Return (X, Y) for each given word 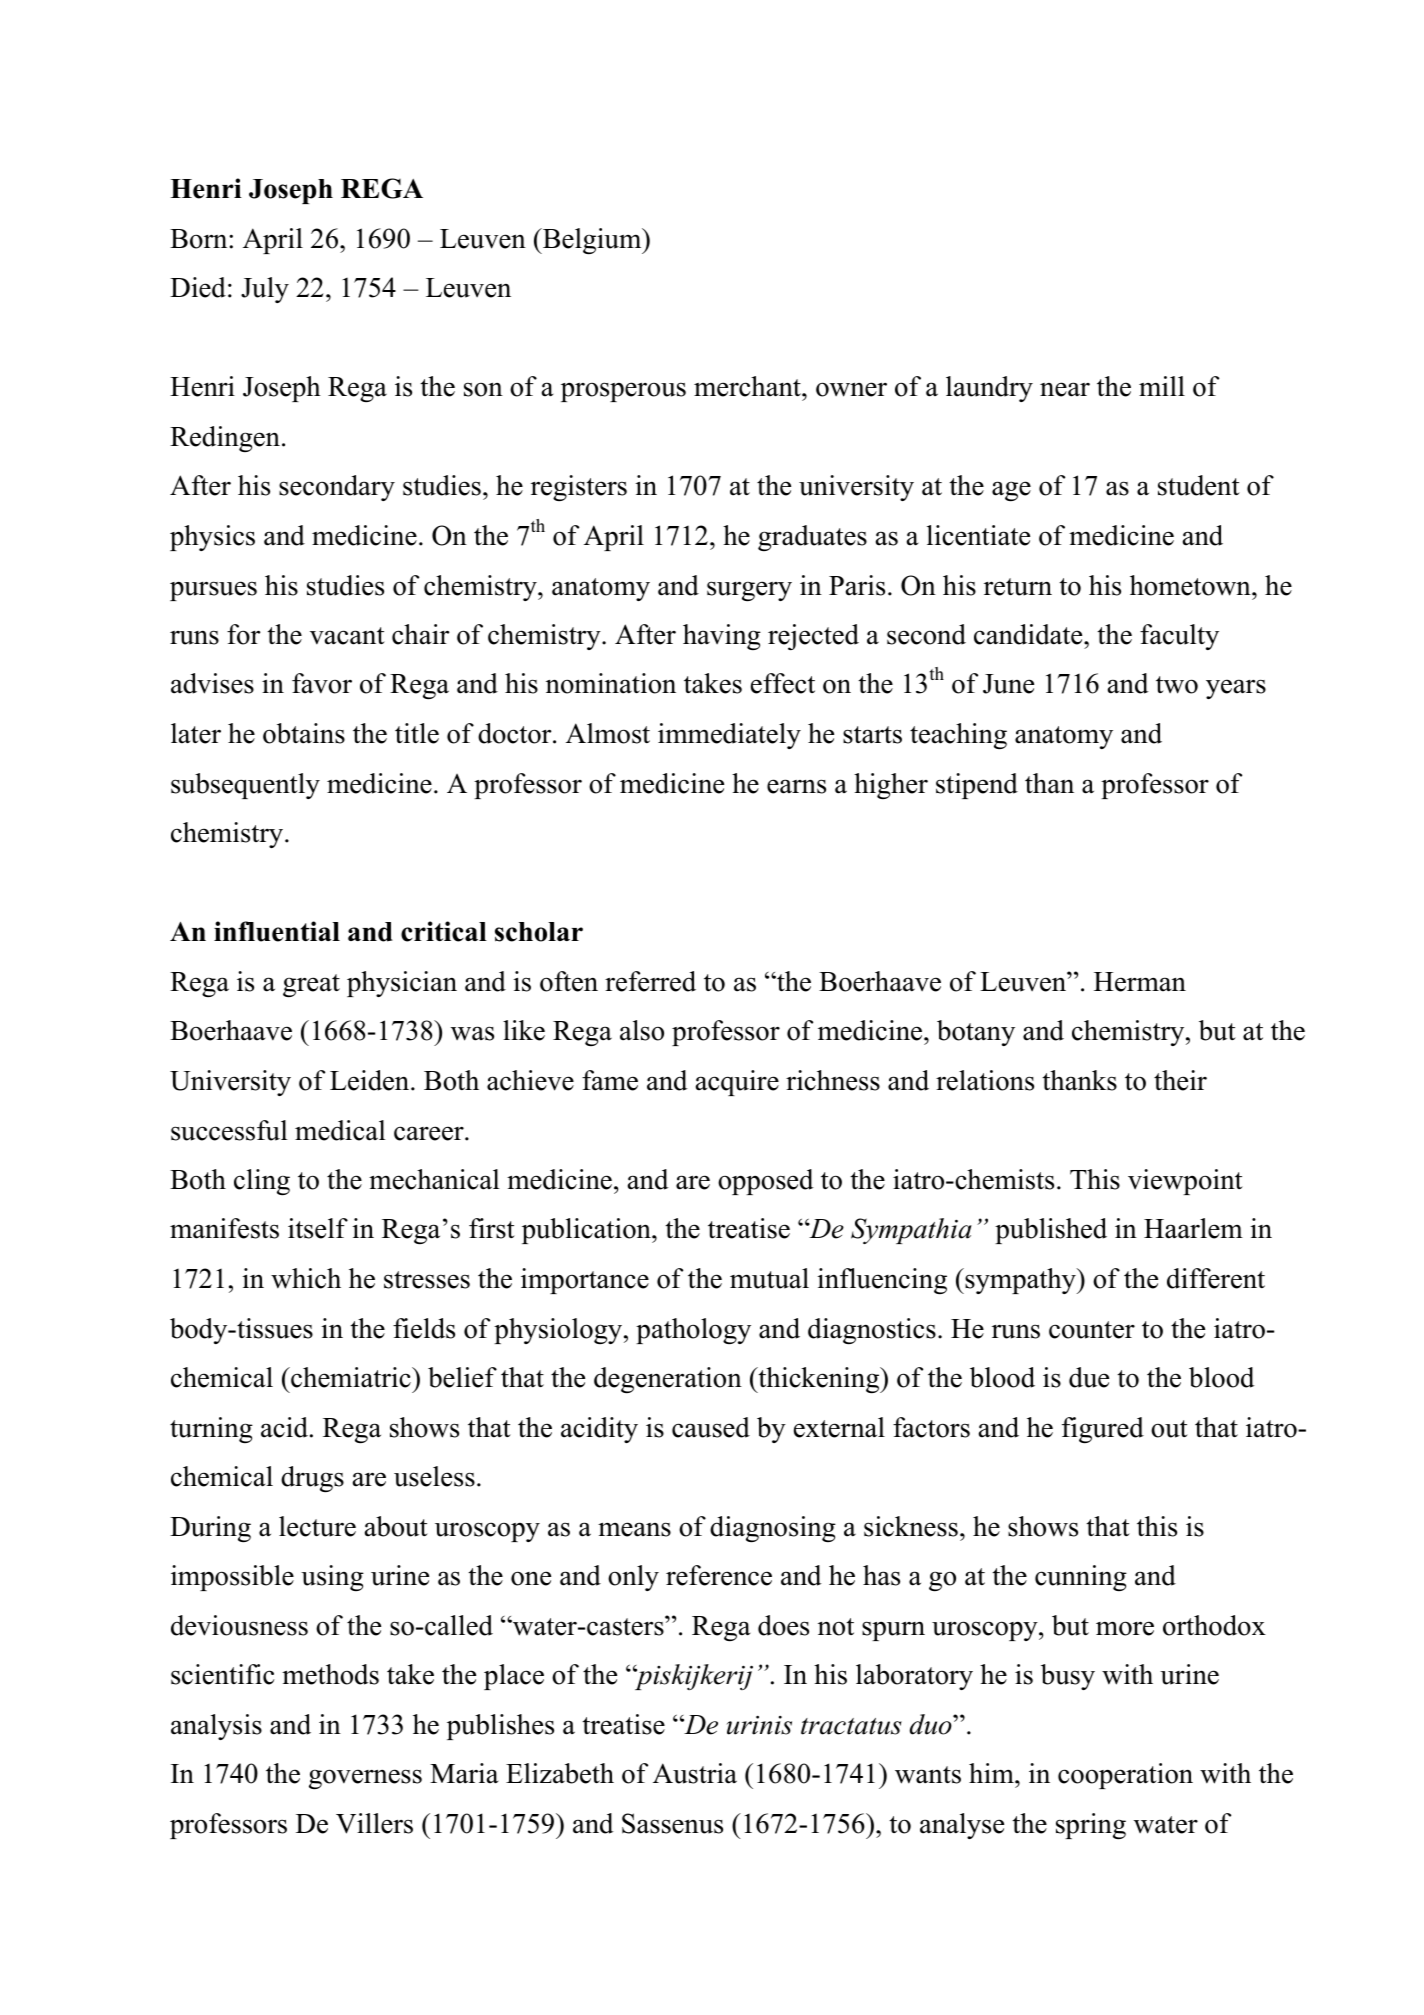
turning (211, 1430)
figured (1103, 1430)
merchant (748, 386)
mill (1162, 386)
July (265, 290)
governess (365, 1779)
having (722, 637)
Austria (695, 1773)
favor (322, 683)
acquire (737, 1083)
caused (711, 1427)
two (1177, 685)
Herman (1140, 982)
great (311, 985)
